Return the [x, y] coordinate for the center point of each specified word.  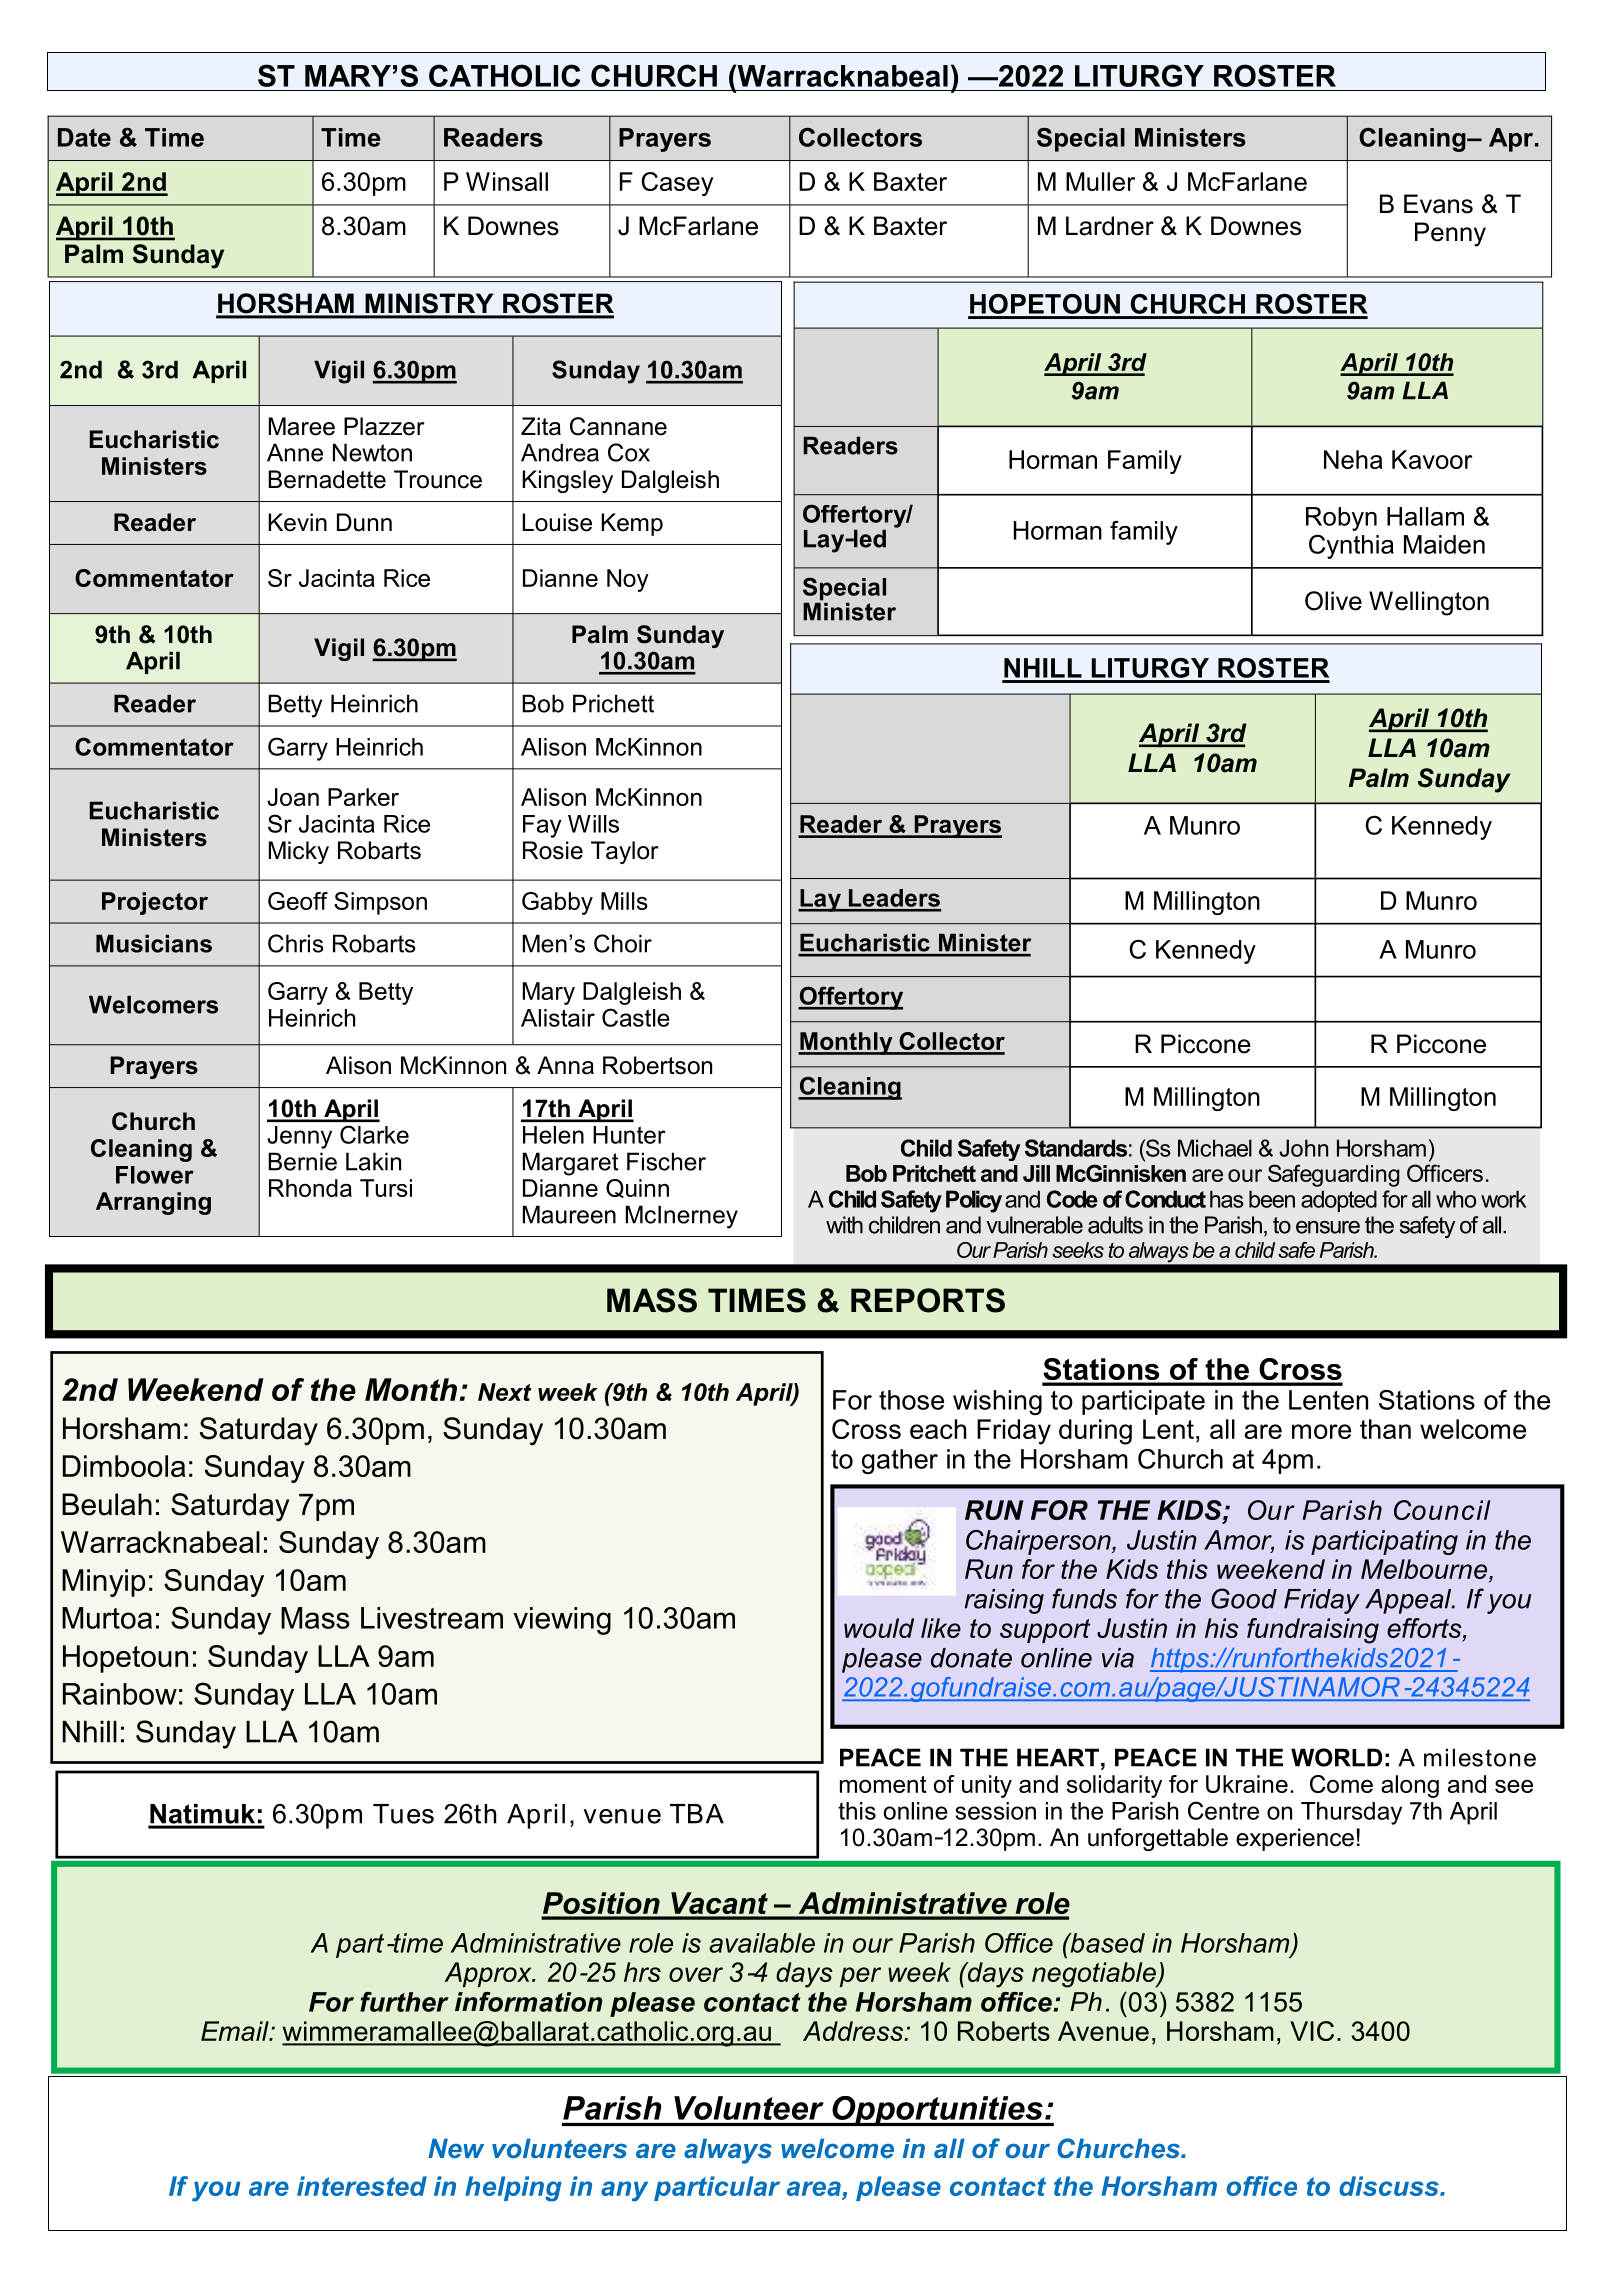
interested [362, 2186]
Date [84, 137]
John [1303, 1148]
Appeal [1409, 1601]
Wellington [1429, 603]
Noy [628, 580]
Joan [293, 797]
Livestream [432, 1618]
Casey [677, 184]
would [879, 1628]
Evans [1438, 204]
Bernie [302, 1161]
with [844, 1225]
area [814, 2188]
